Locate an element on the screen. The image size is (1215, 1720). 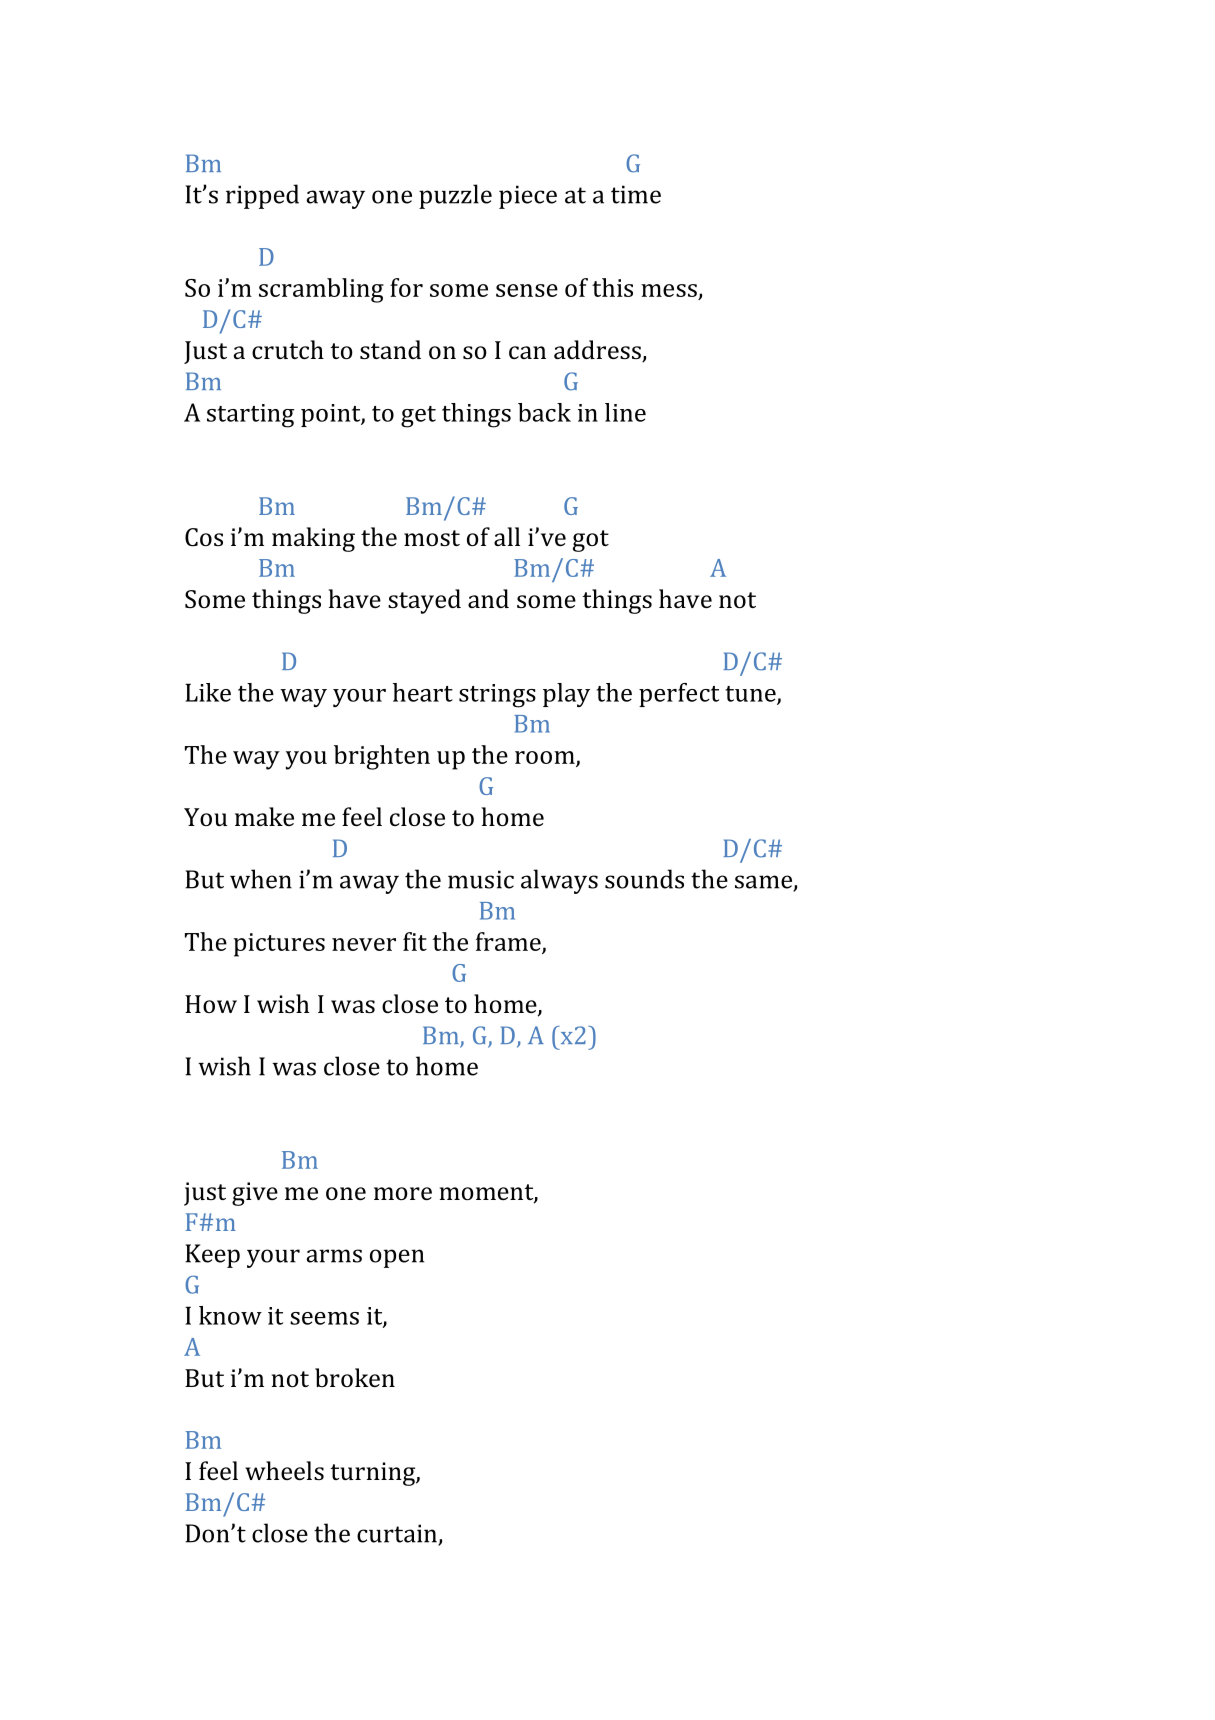
line is located at coordinates (625, 412).
